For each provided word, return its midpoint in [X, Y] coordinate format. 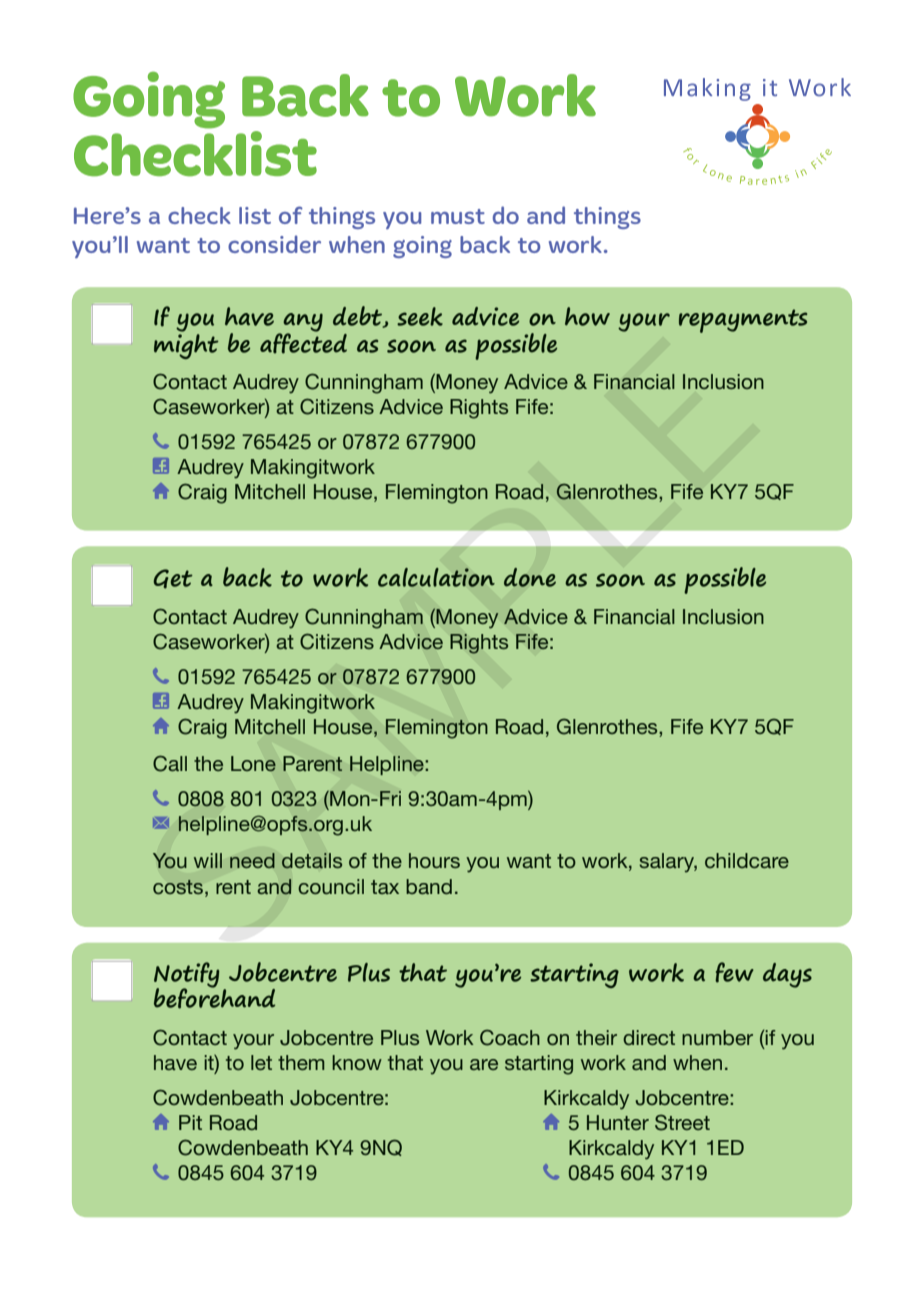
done [530, 577]
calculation [436, 577]
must [458, 216]
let [261, 1062]
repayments [743, 321]
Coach [510, 1037]
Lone [253, 764]
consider [274, 244]
